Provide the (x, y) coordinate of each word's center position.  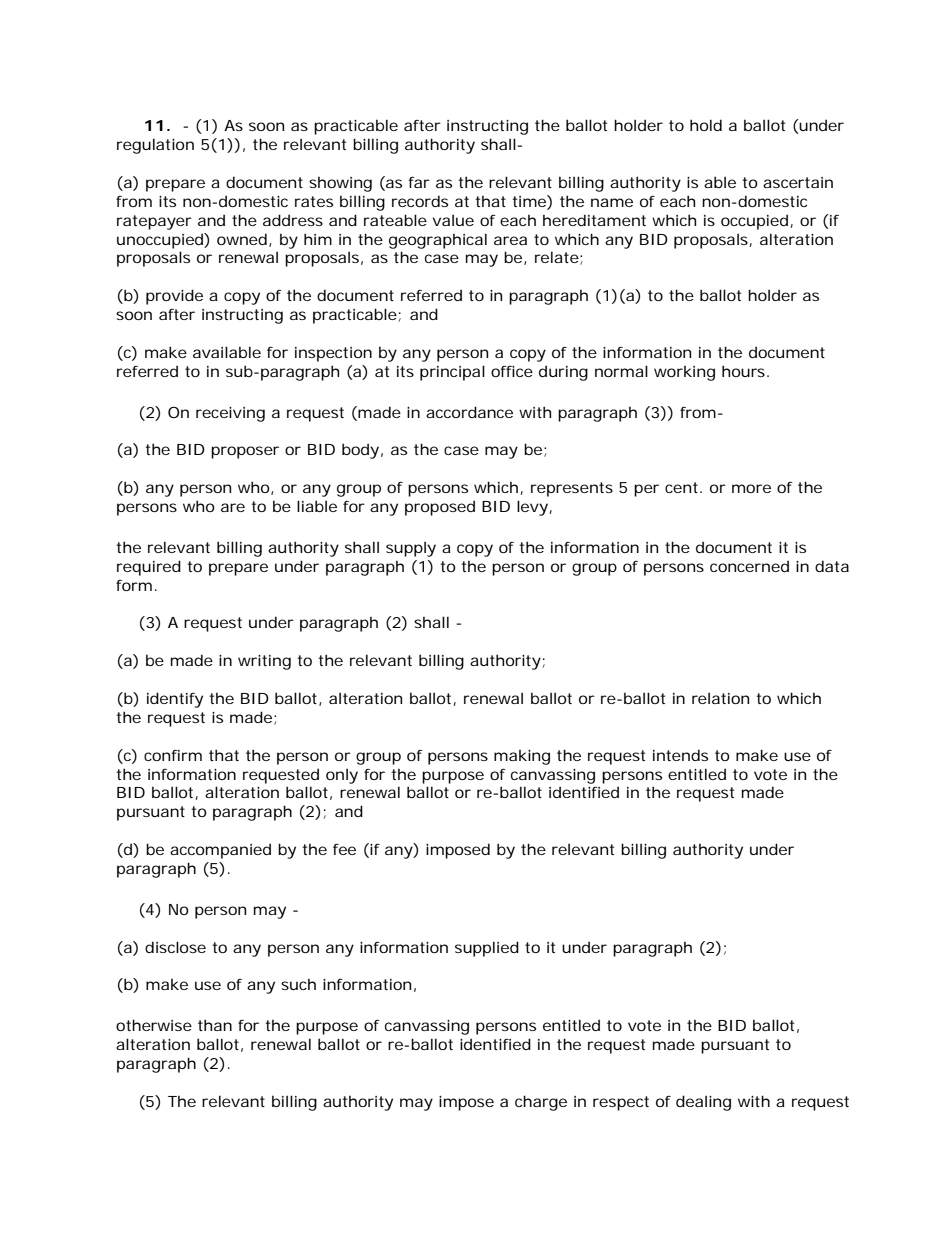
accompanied (220, 851)
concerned (749, 566)
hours (743, 371)
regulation (155, 146)
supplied (487, 949)
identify (175, 700)
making (522, 757)
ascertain (798, 182)
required (149, 568)
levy (532, 508)
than (215, 1025)
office (512, 371)
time (530, 201)
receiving (230, 414)
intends (680, 755)
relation (720, 698)
